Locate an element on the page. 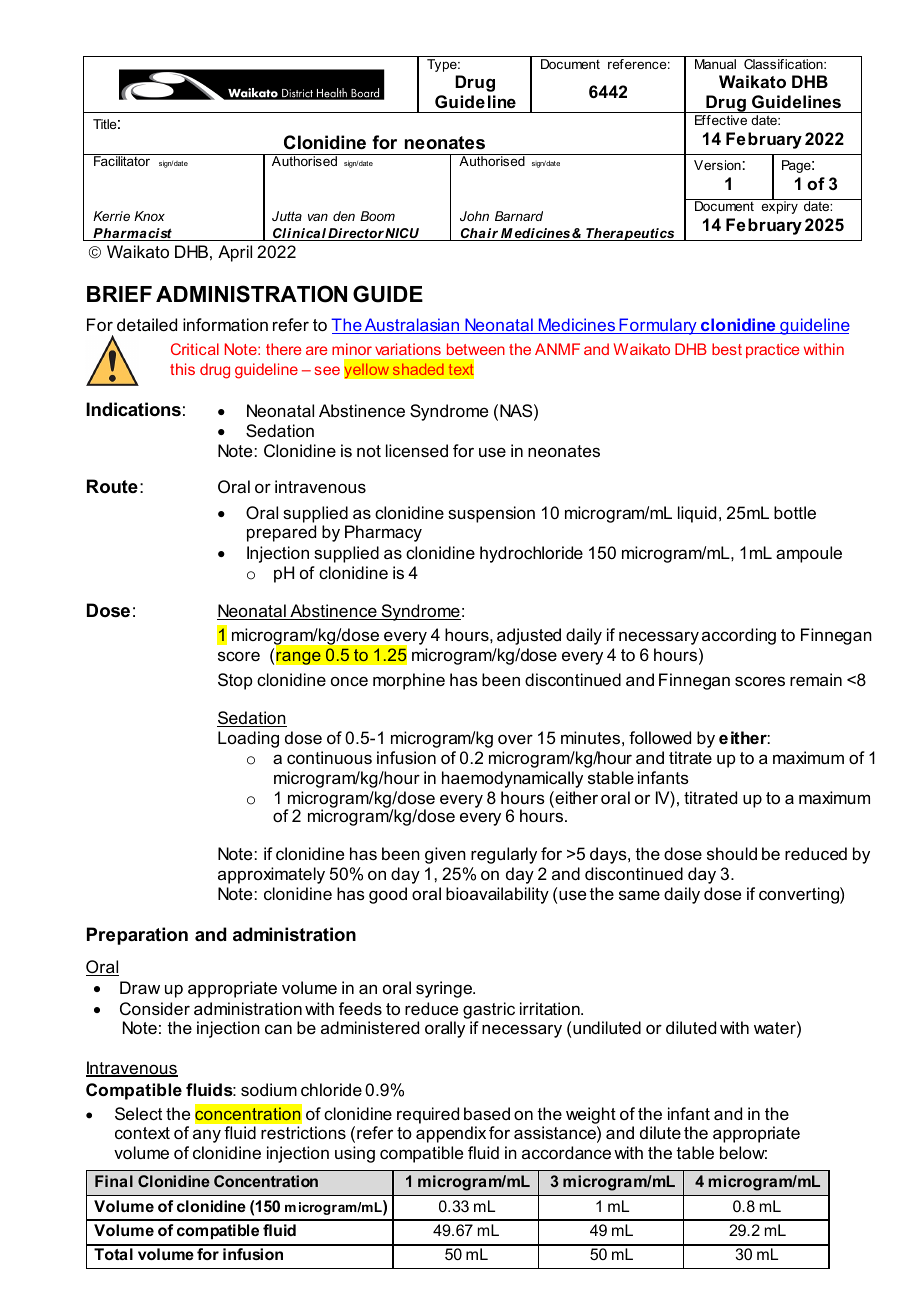 This image has width=924, height=1309. according is located at coordinates (739, 636).
